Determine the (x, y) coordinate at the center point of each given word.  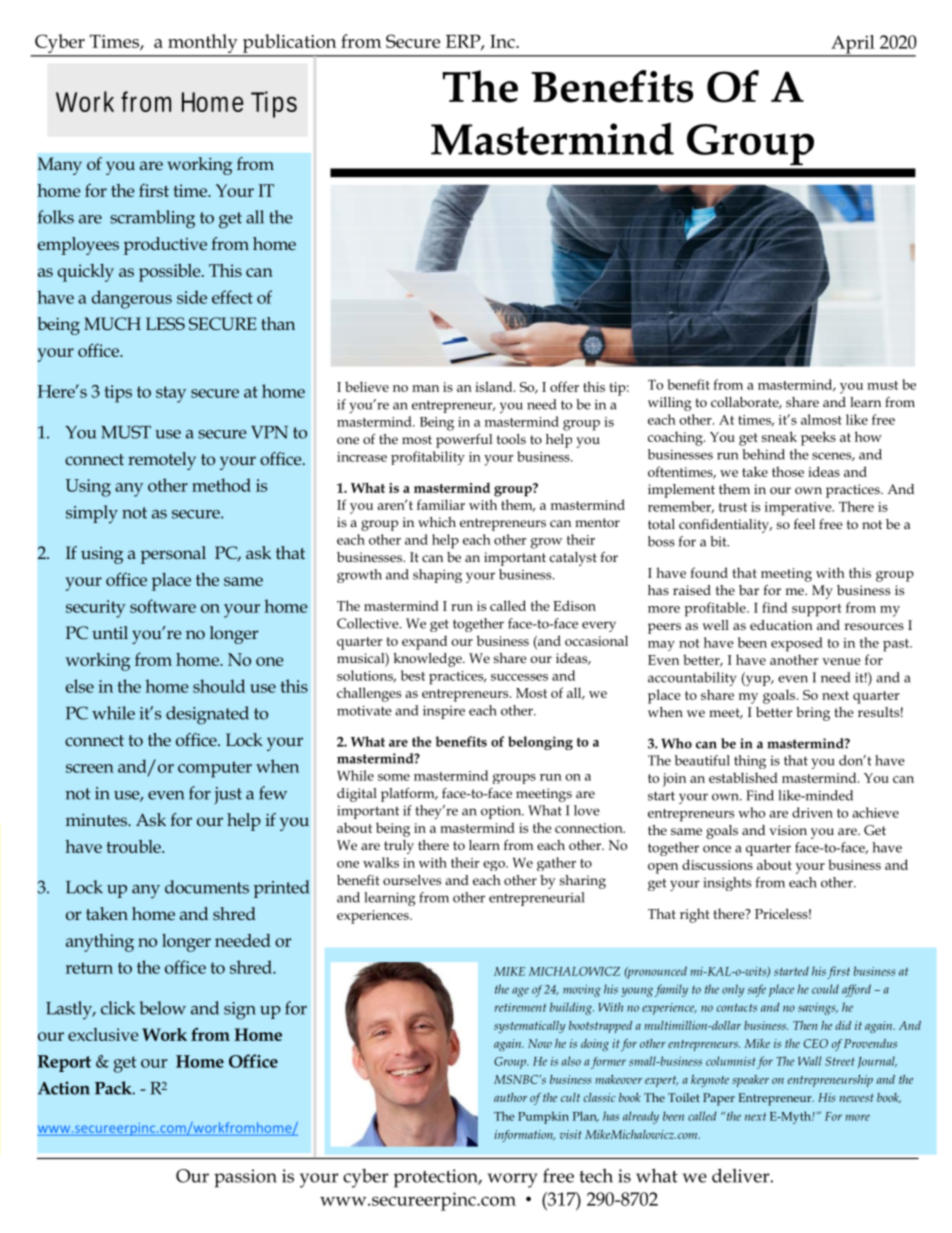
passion (245, 1178)
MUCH (112, 323)
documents (207, 887)
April (853, 45)
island (495, 386)
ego (495, 866)
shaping (437, 576)
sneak (779, 436)
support (817, 610)
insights (727, 884)
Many (60, 166)
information (524, 1136)
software (163, 606)
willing (670, 404)
